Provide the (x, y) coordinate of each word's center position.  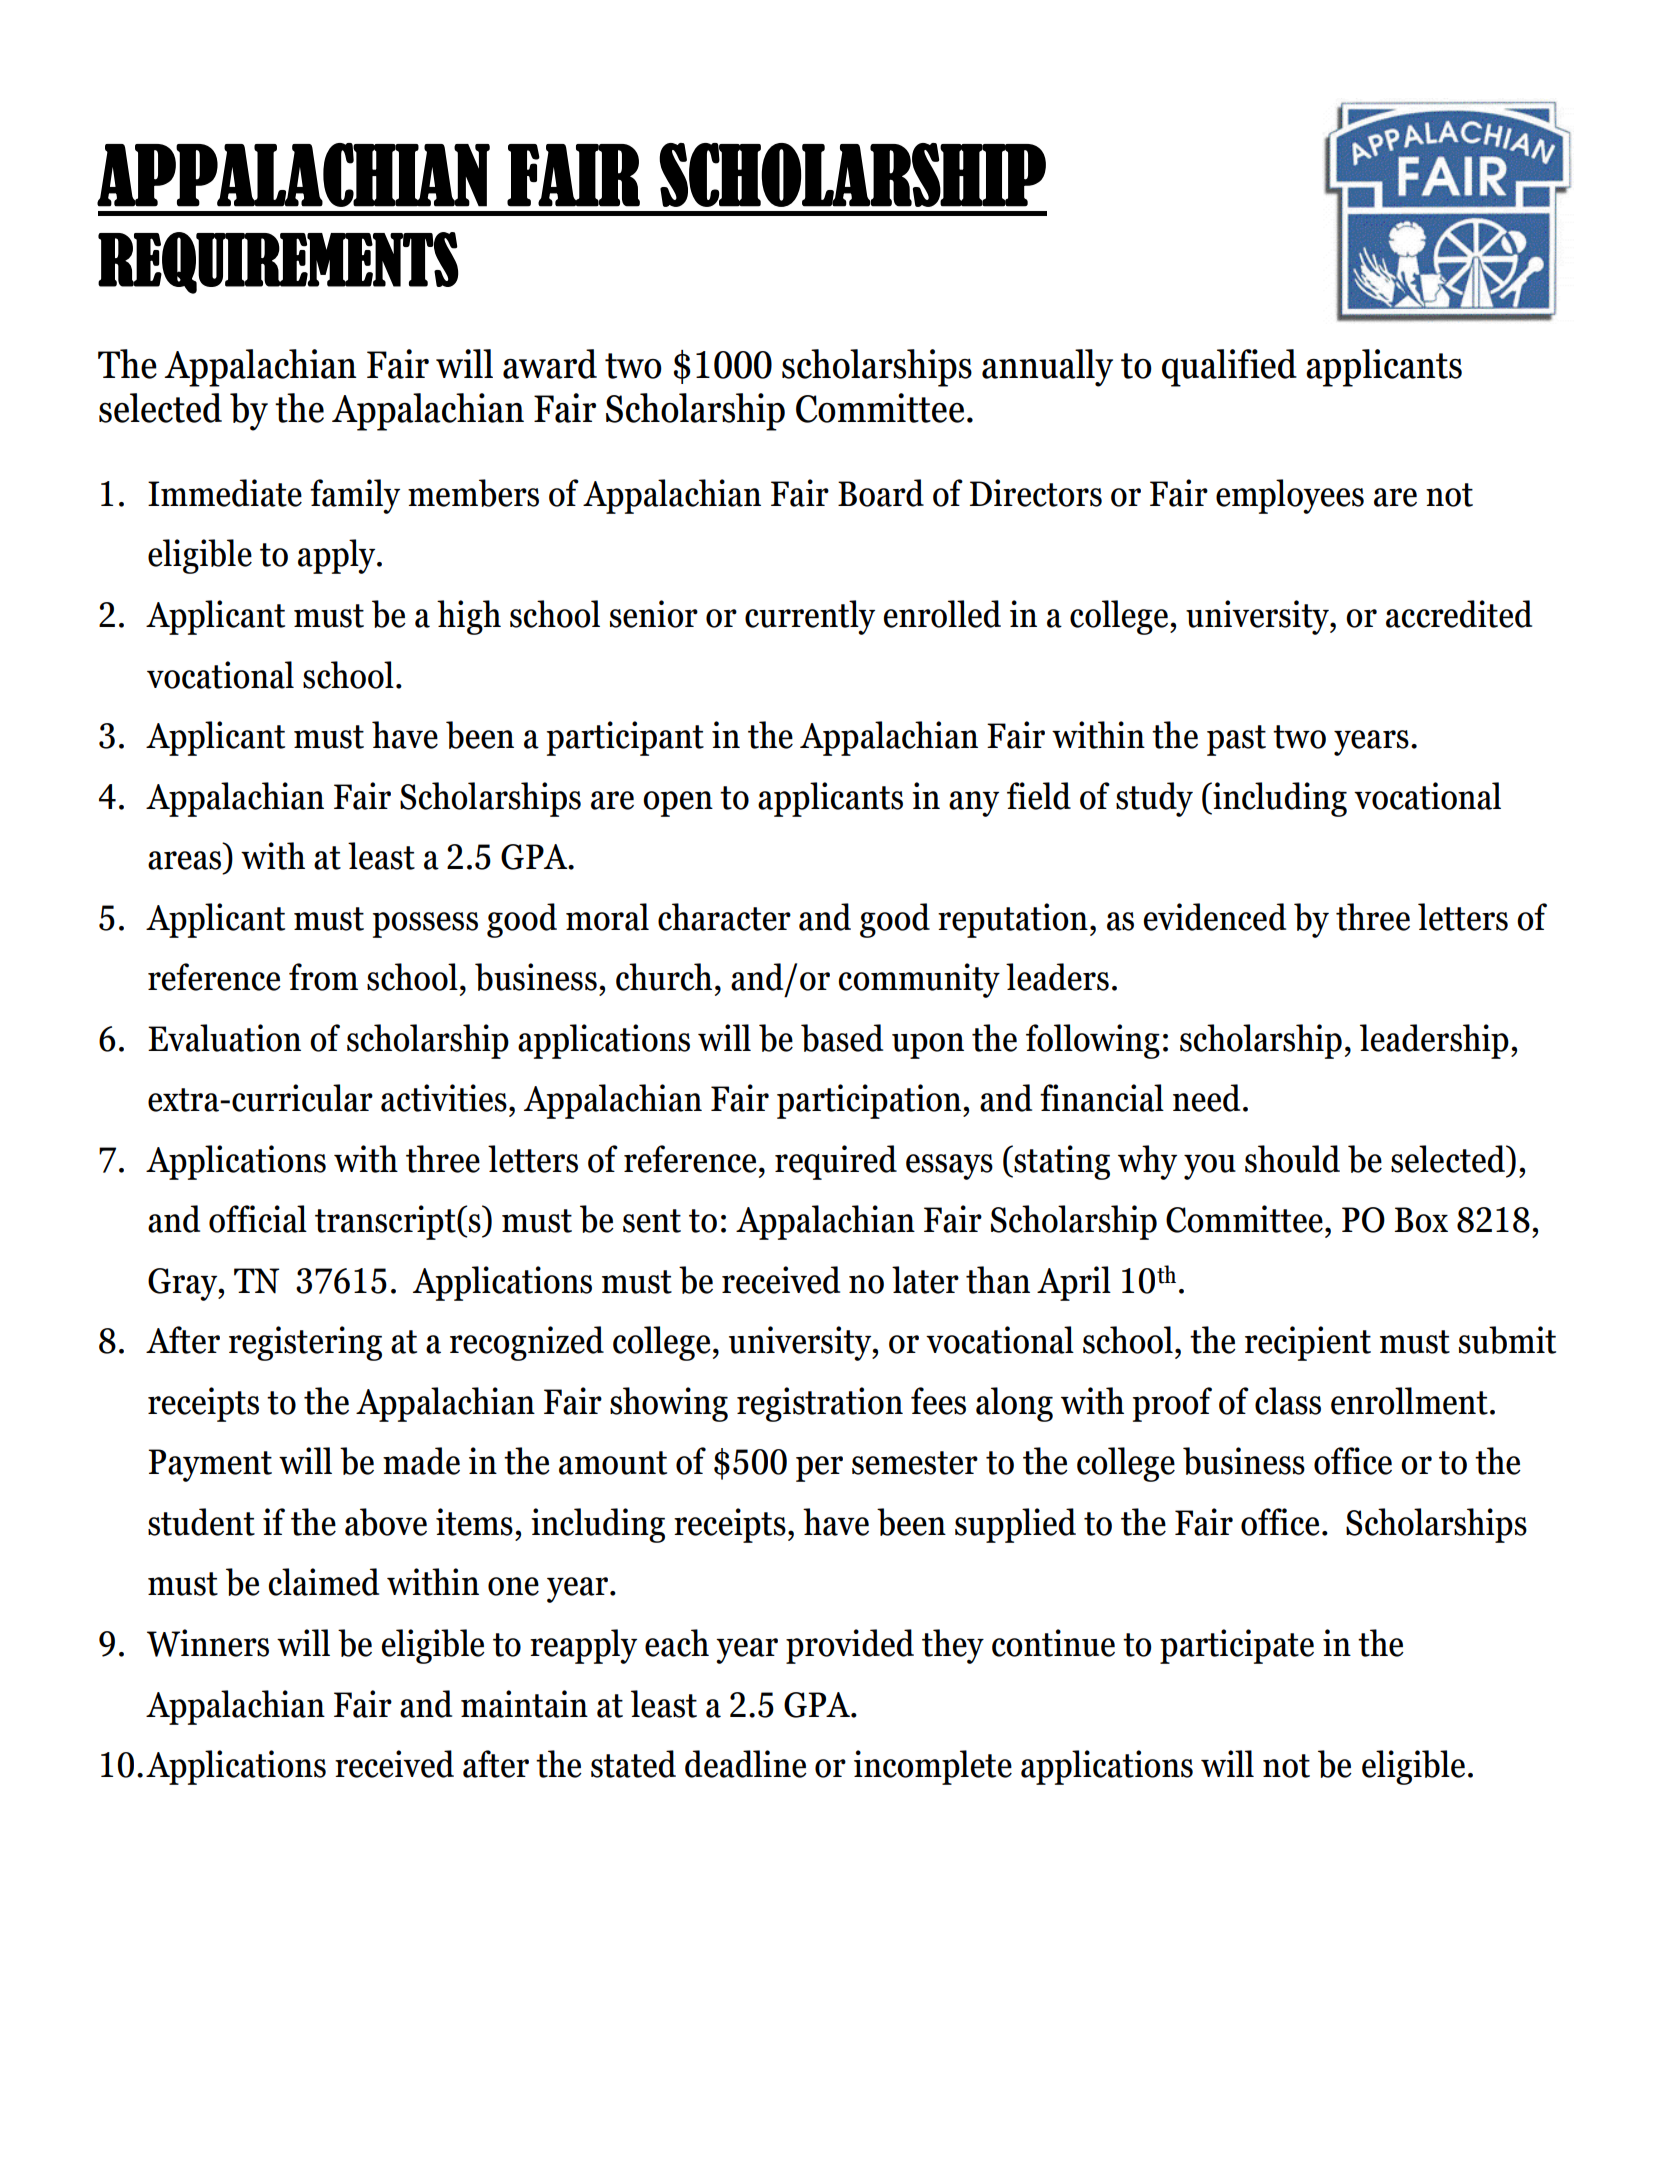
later (925, 1280)
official (258, 1219)
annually (1047, 368)
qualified (1229, 368)
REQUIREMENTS (278, 263)
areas (184, 860)
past (1236, 740)
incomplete (933, 1767)
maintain (524, 1704)
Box (1421, 1220)
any (974, 804)
